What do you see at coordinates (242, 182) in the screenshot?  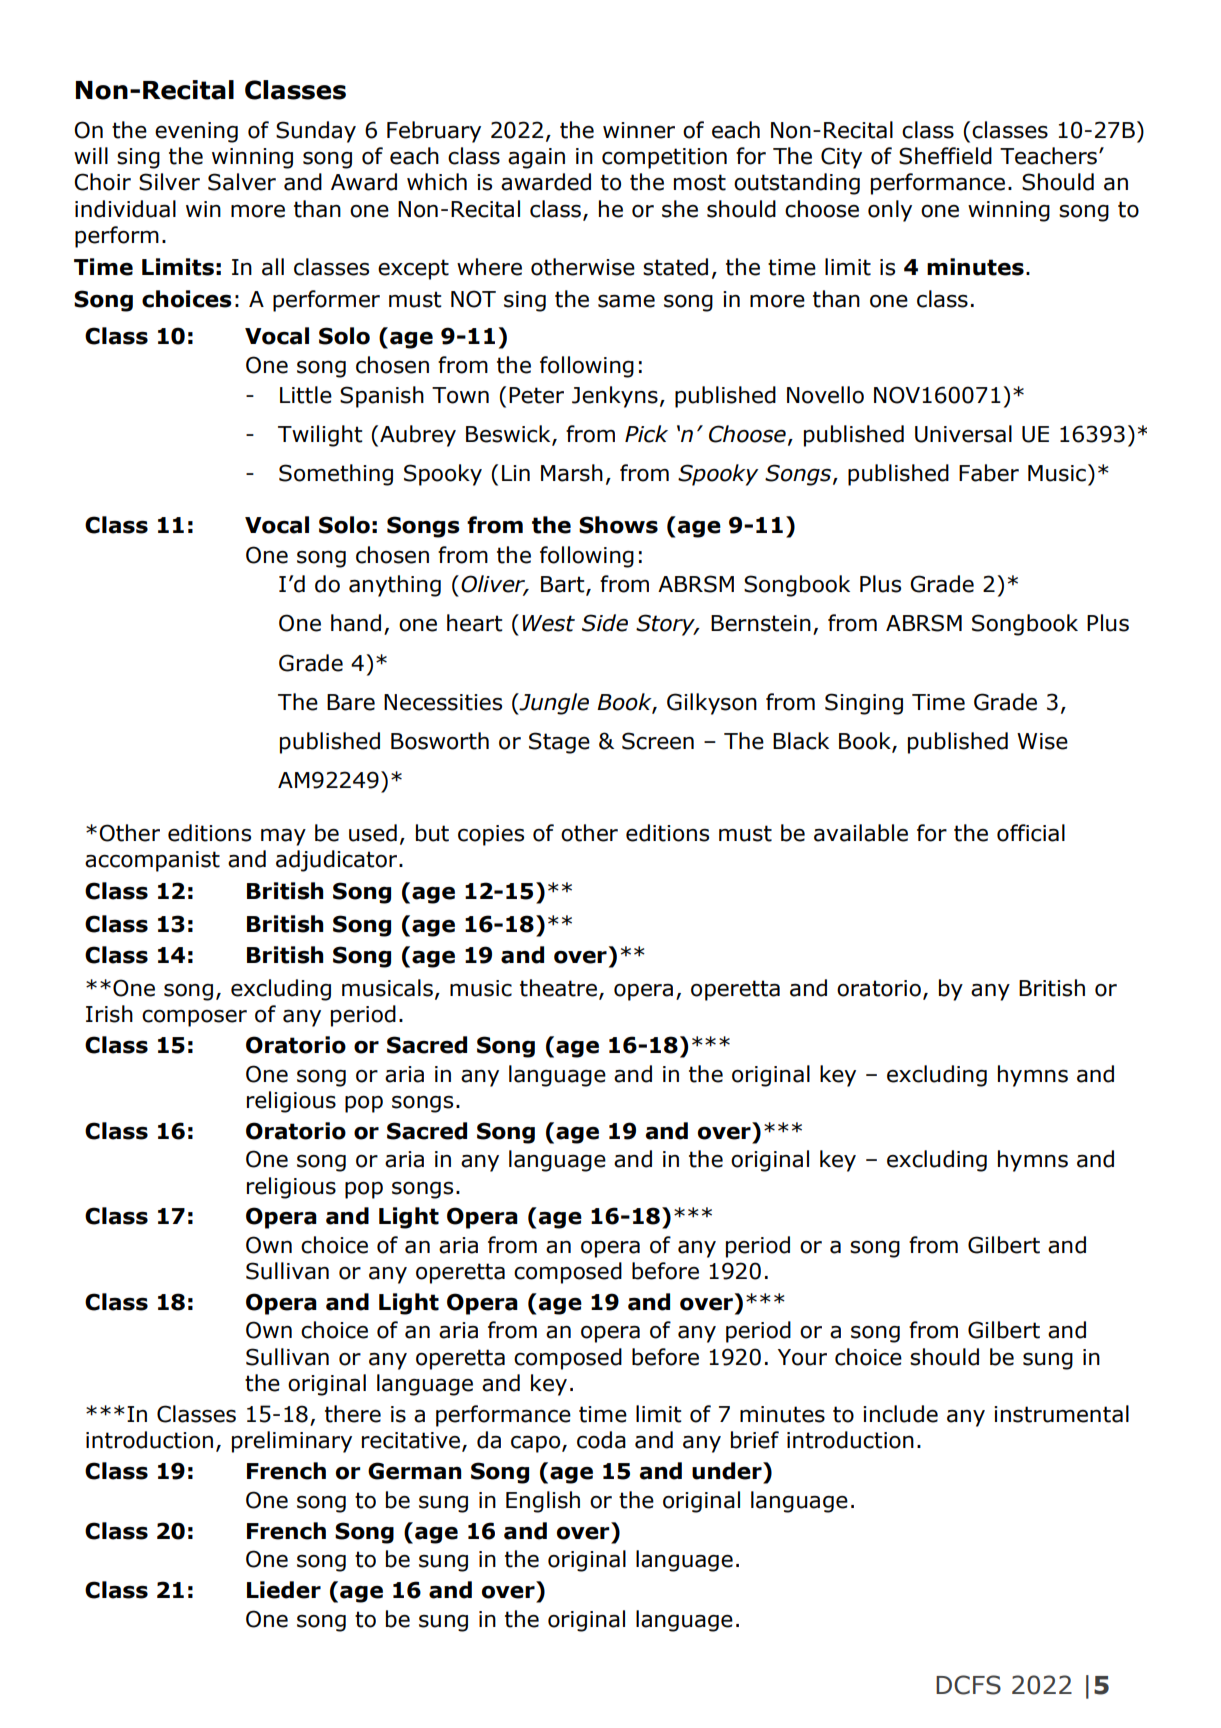 I see `Salver` at bounding box center [242, 182].
